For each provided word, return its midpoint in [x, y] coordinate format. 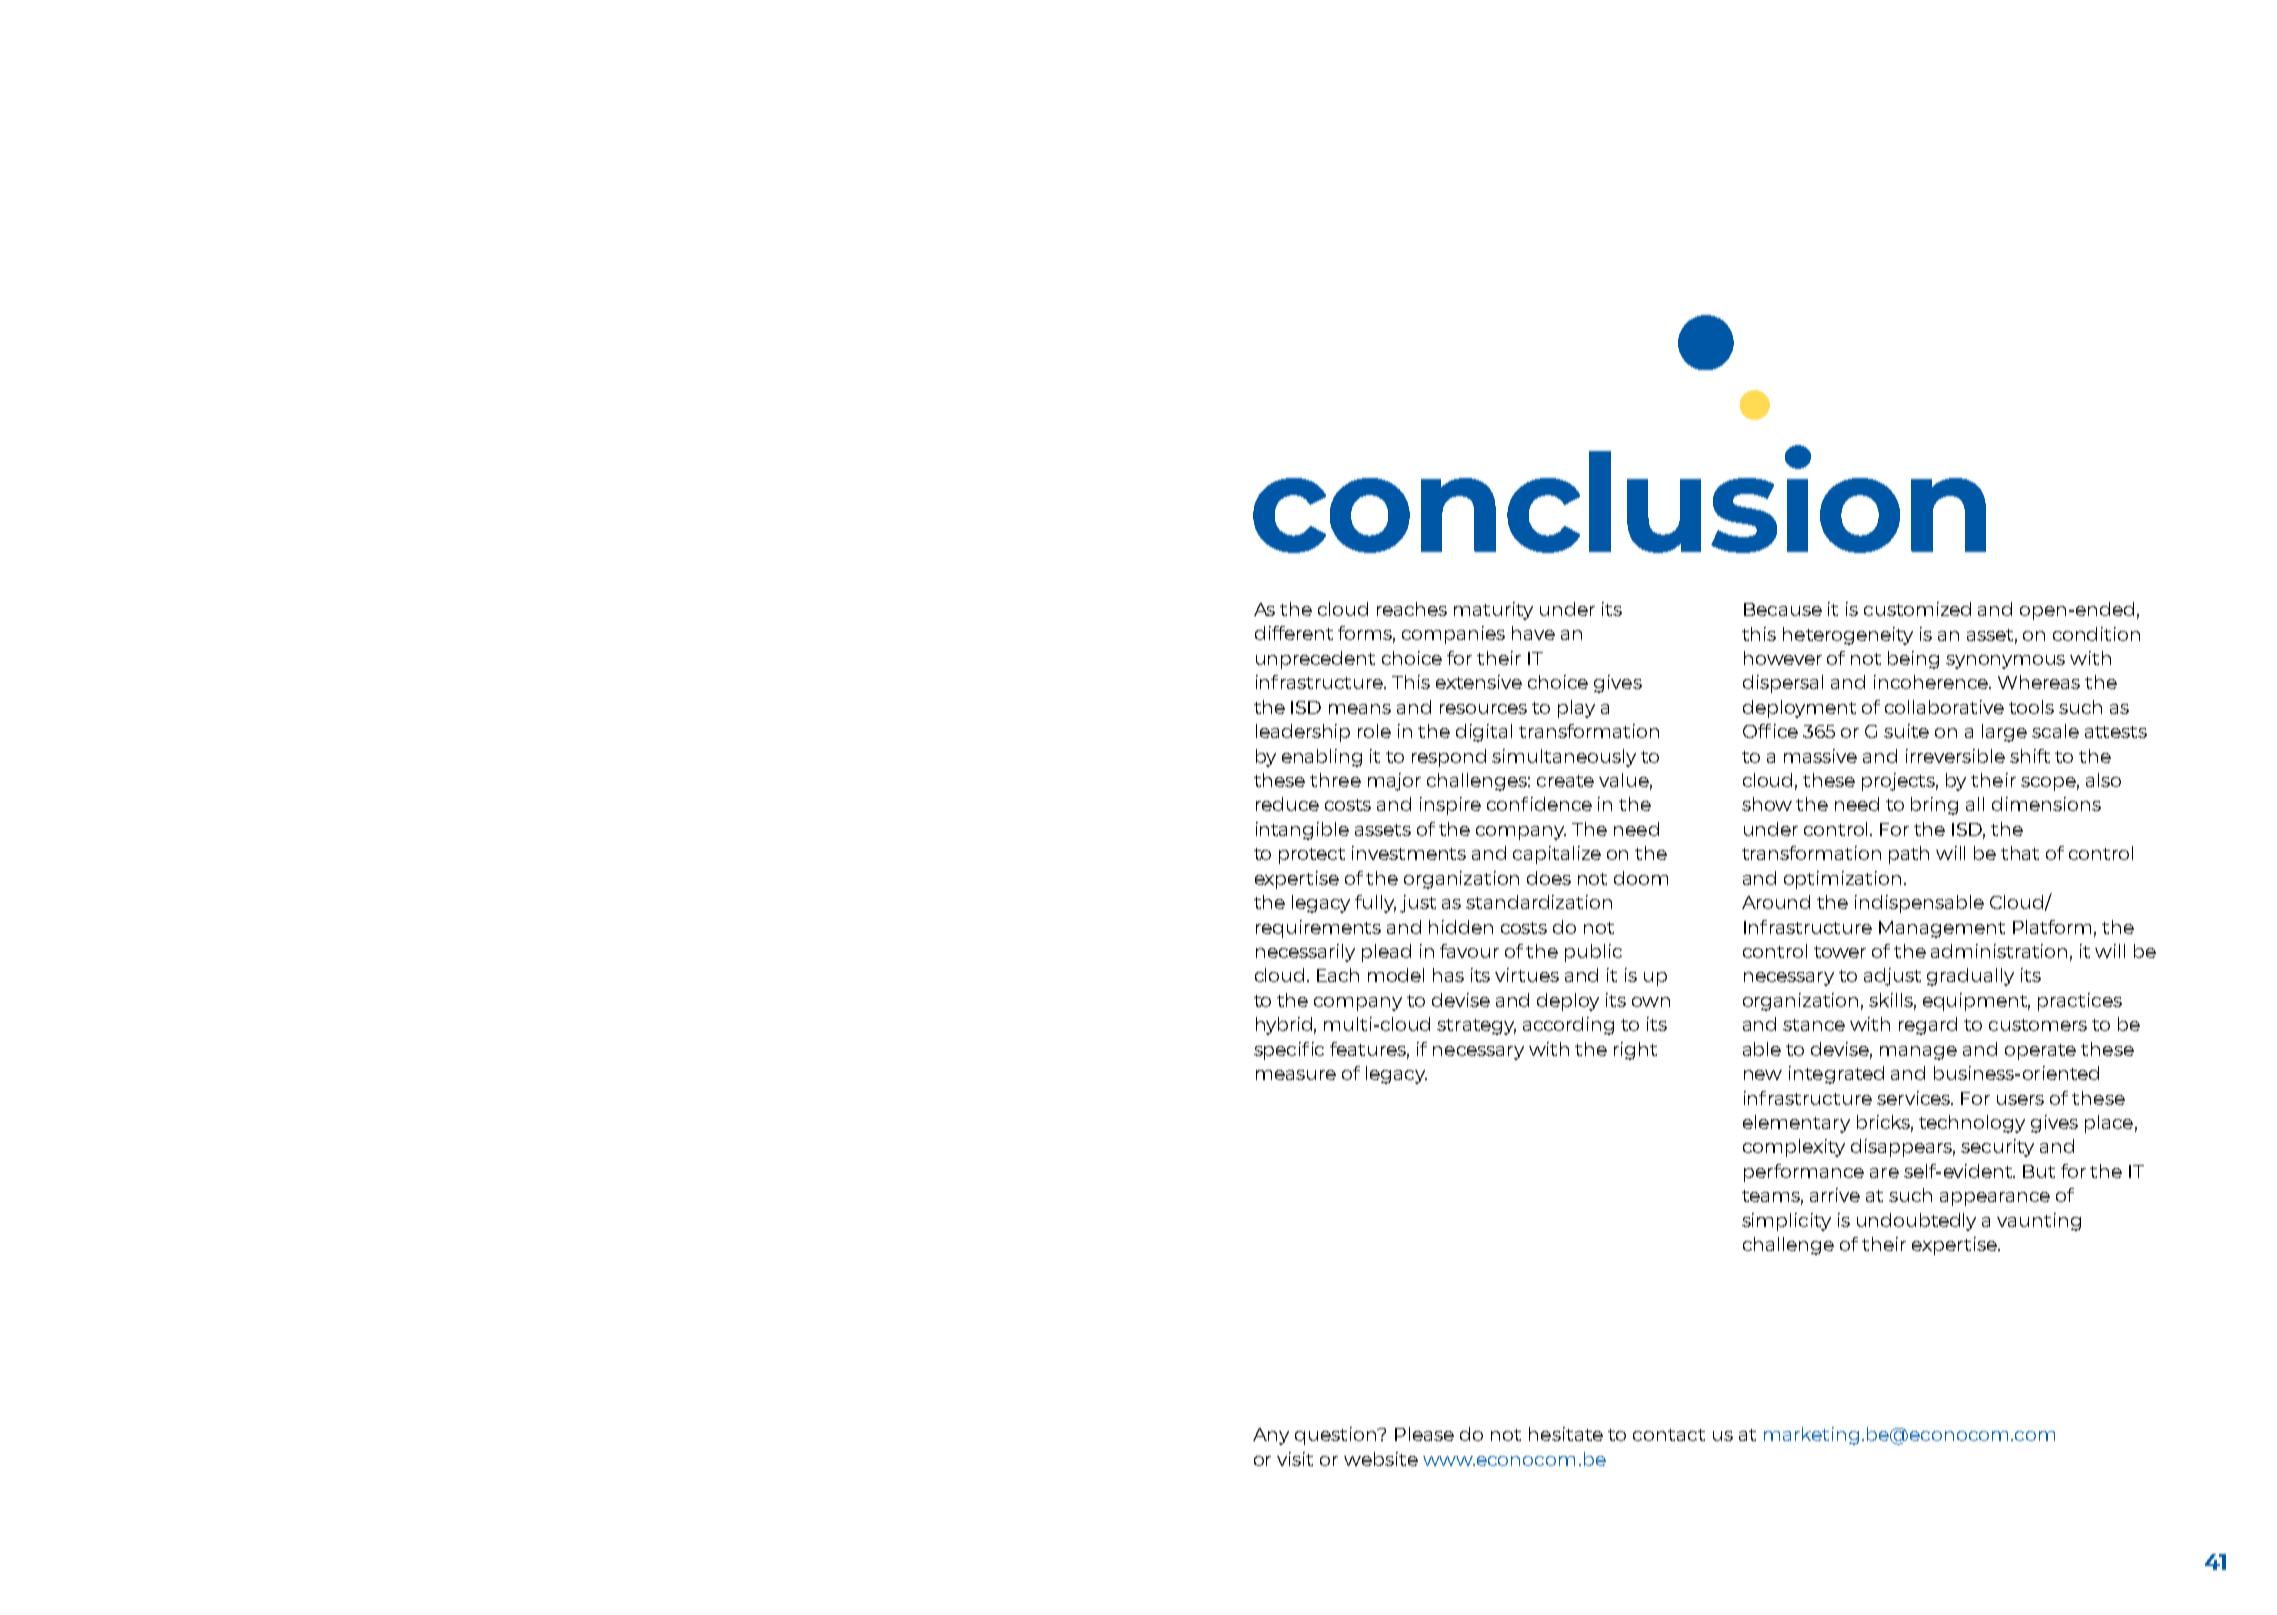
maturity [1493, 611]
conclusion [1619, 499]
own [1651, 1002]
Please [1424, 1434]
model [1396, 975]
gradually [1970, 977]
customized [1917, 609]
